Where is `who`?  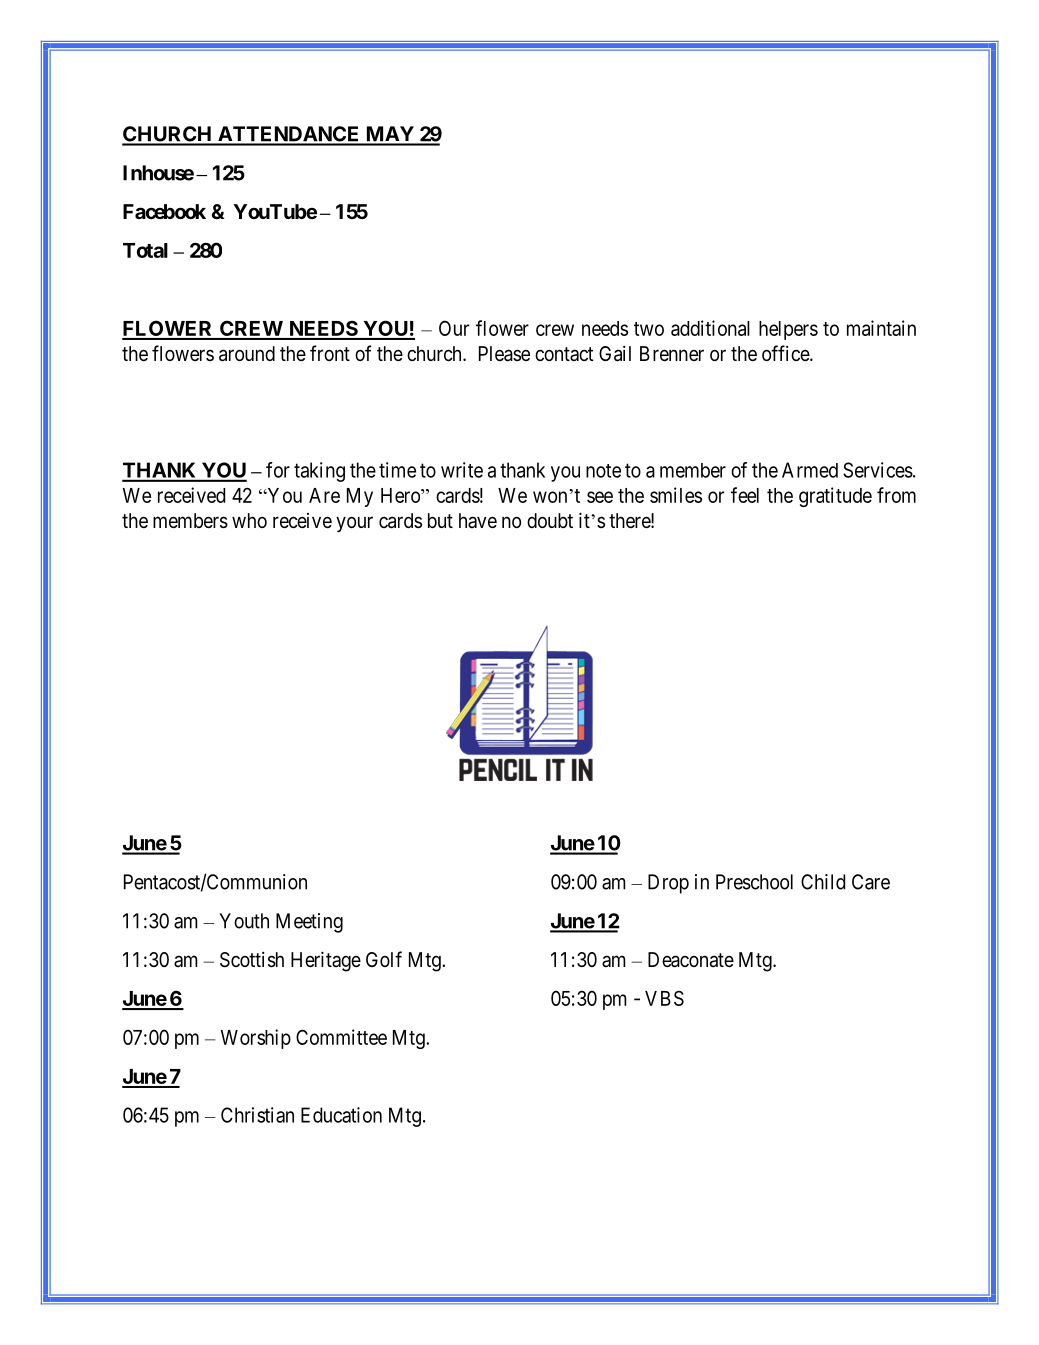
who is located at coordinates (249, 520).
